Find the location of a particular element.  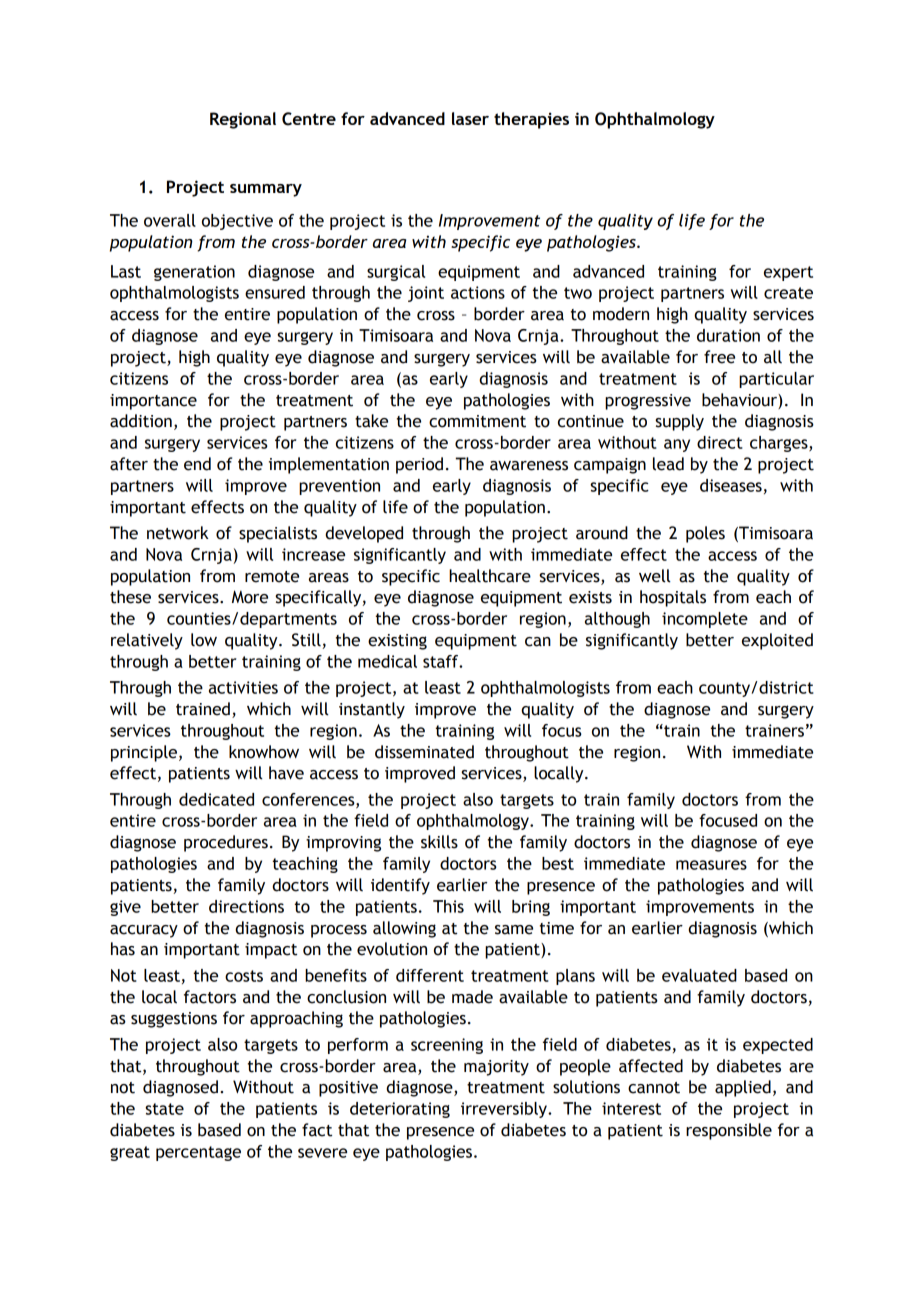

percentage is located at coordinates (198, 1153).
